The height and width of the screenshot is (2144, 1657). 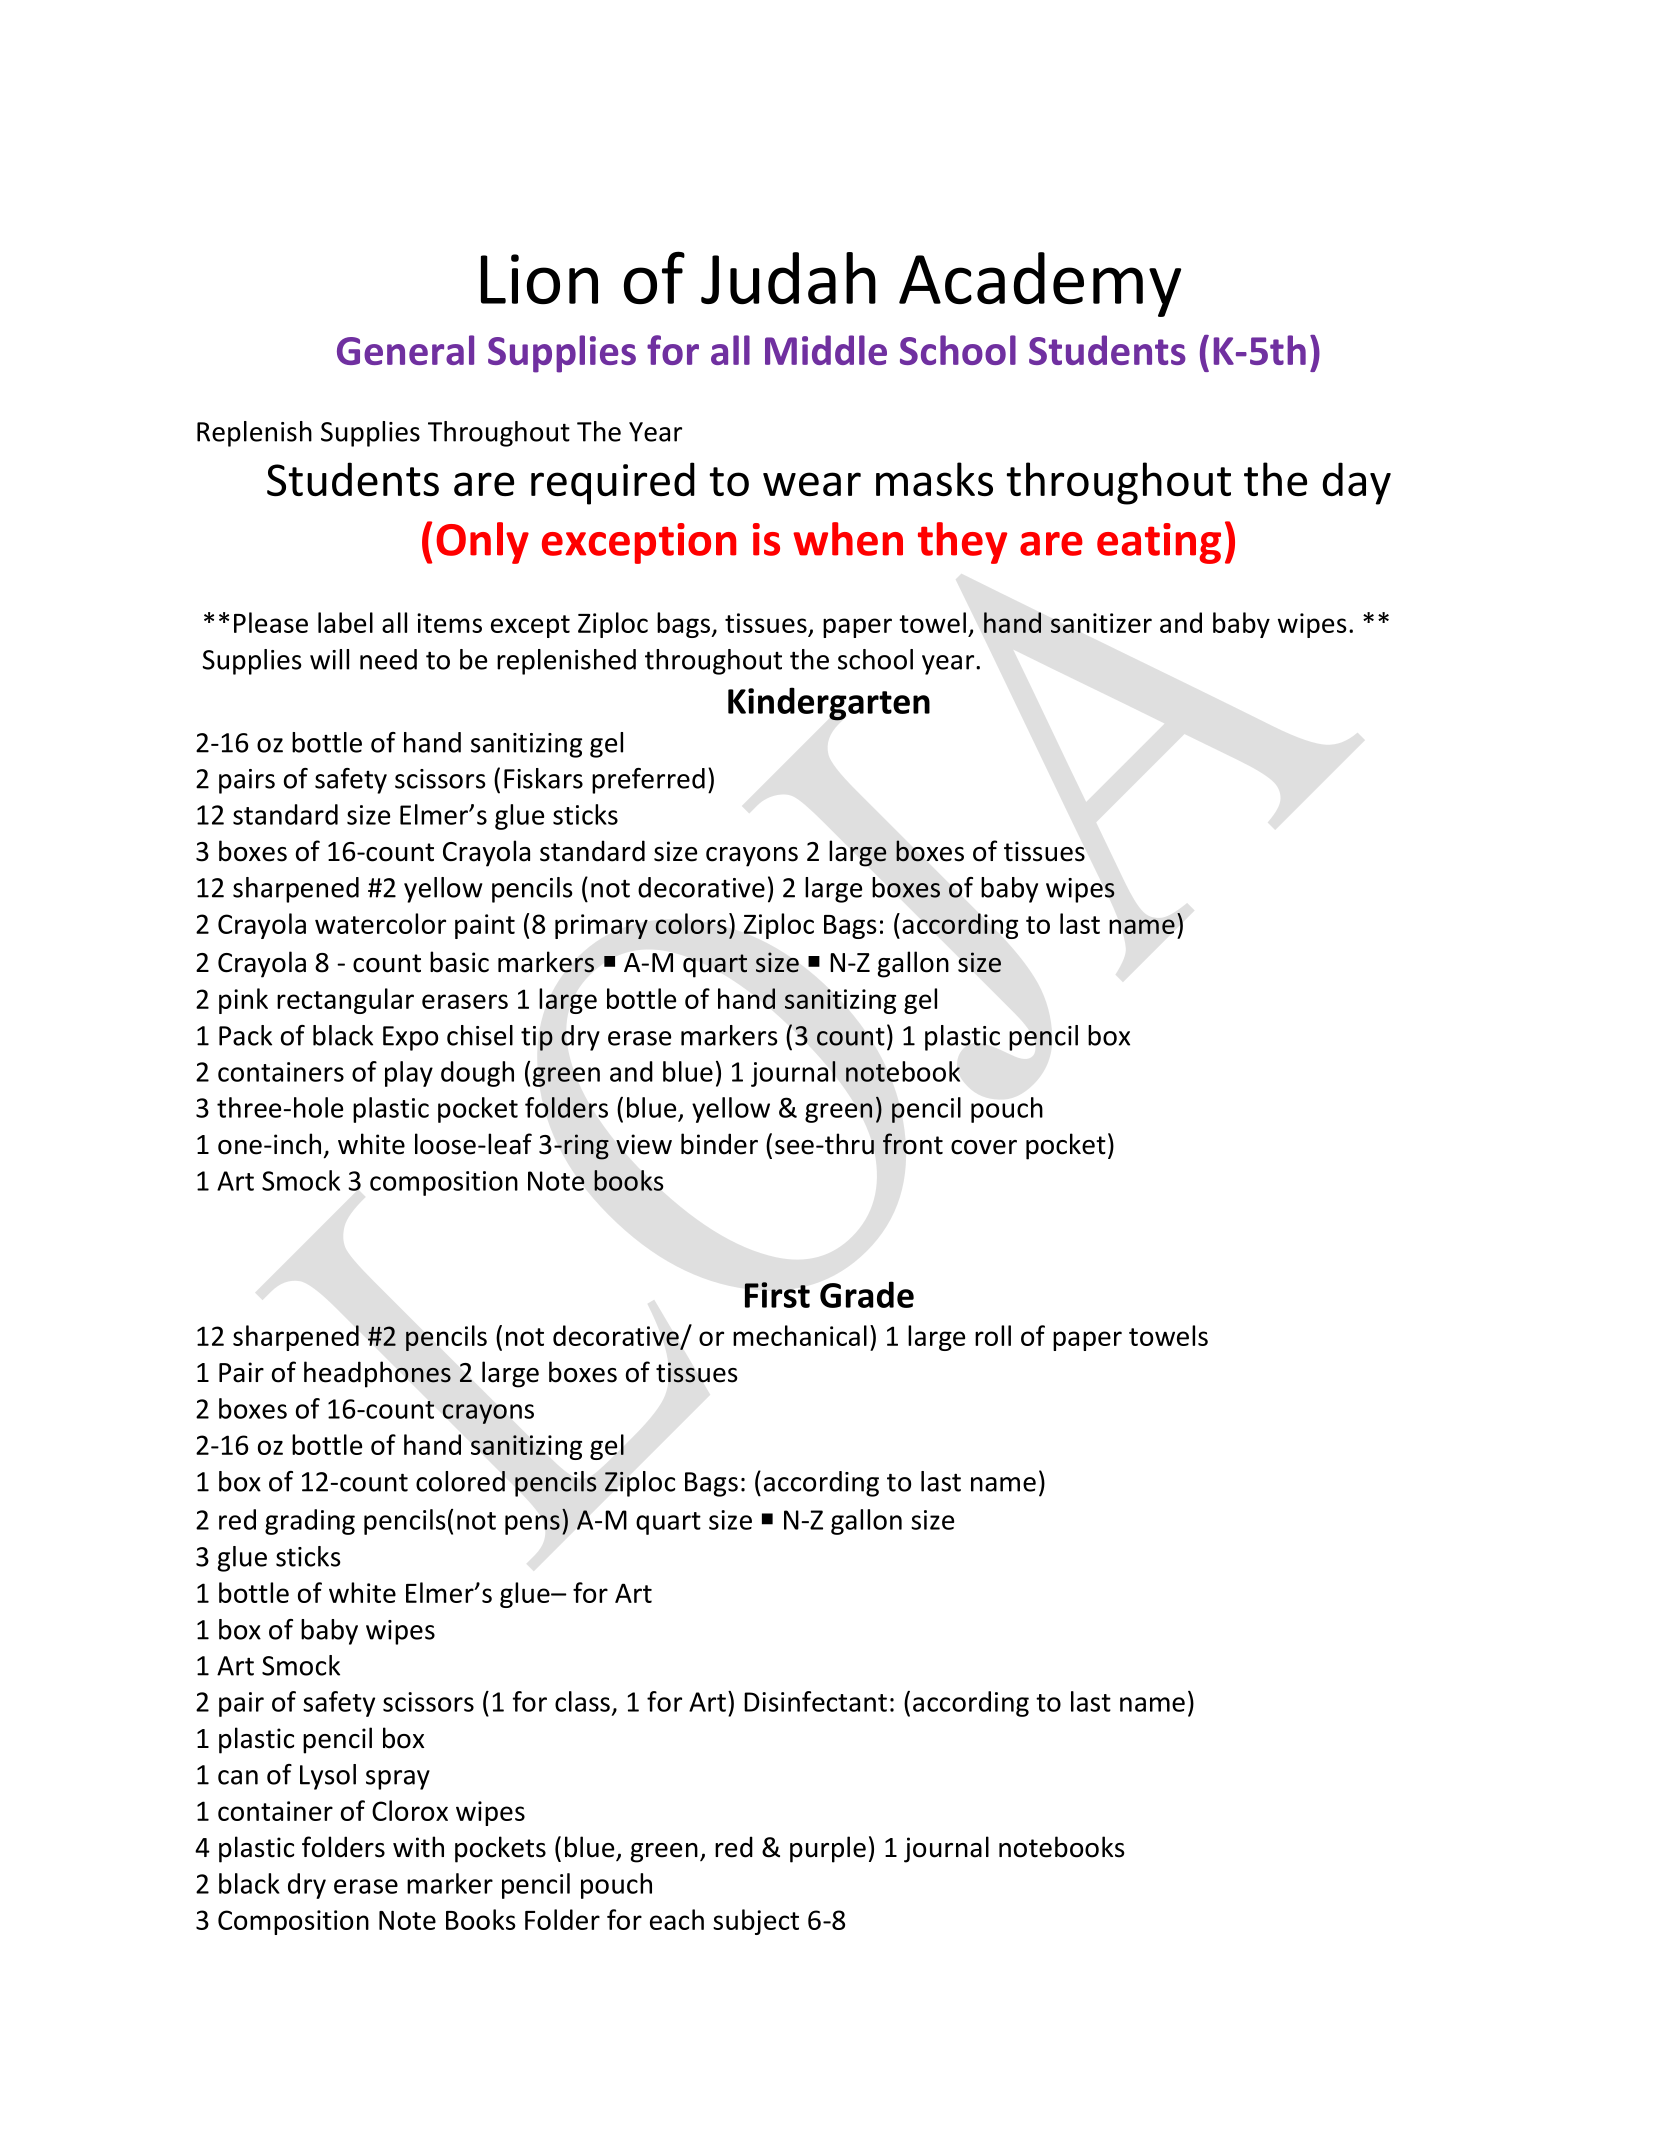 What do you see at coordinates (345, 622) in the screenshot?
I see `label` at bounding box center [345, 622].
